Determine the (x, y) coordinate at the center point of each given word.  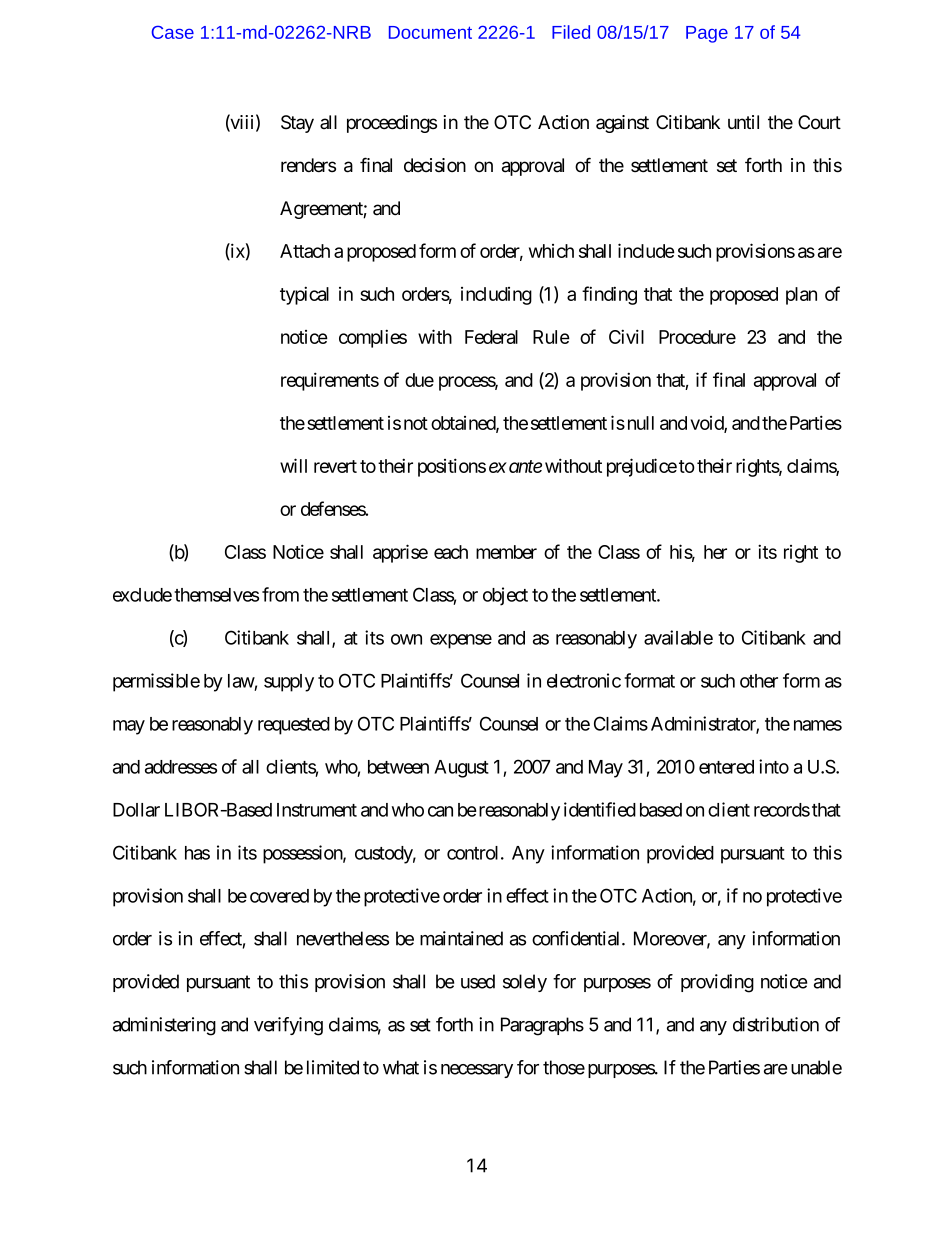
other (759, 681)
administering (164, 1026)
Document (430, 32)
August (461, 769)
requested (294, 726)
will (293, 465)
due (419, 380)
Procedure (697, 337)
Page (707, 34)
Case (172, 32)
